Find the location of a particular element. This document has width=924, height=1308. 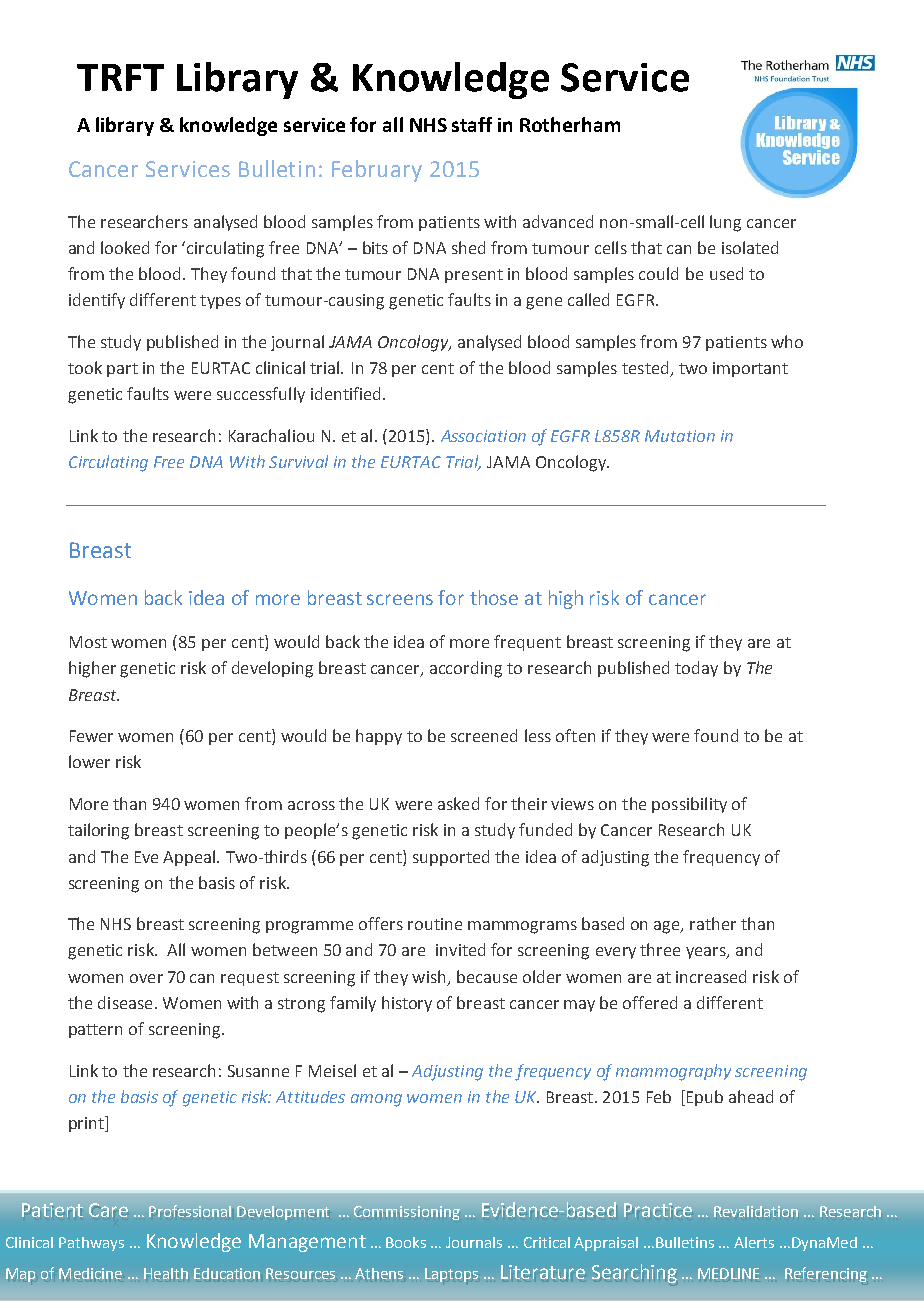

according is located at coordinates (466, 669).
